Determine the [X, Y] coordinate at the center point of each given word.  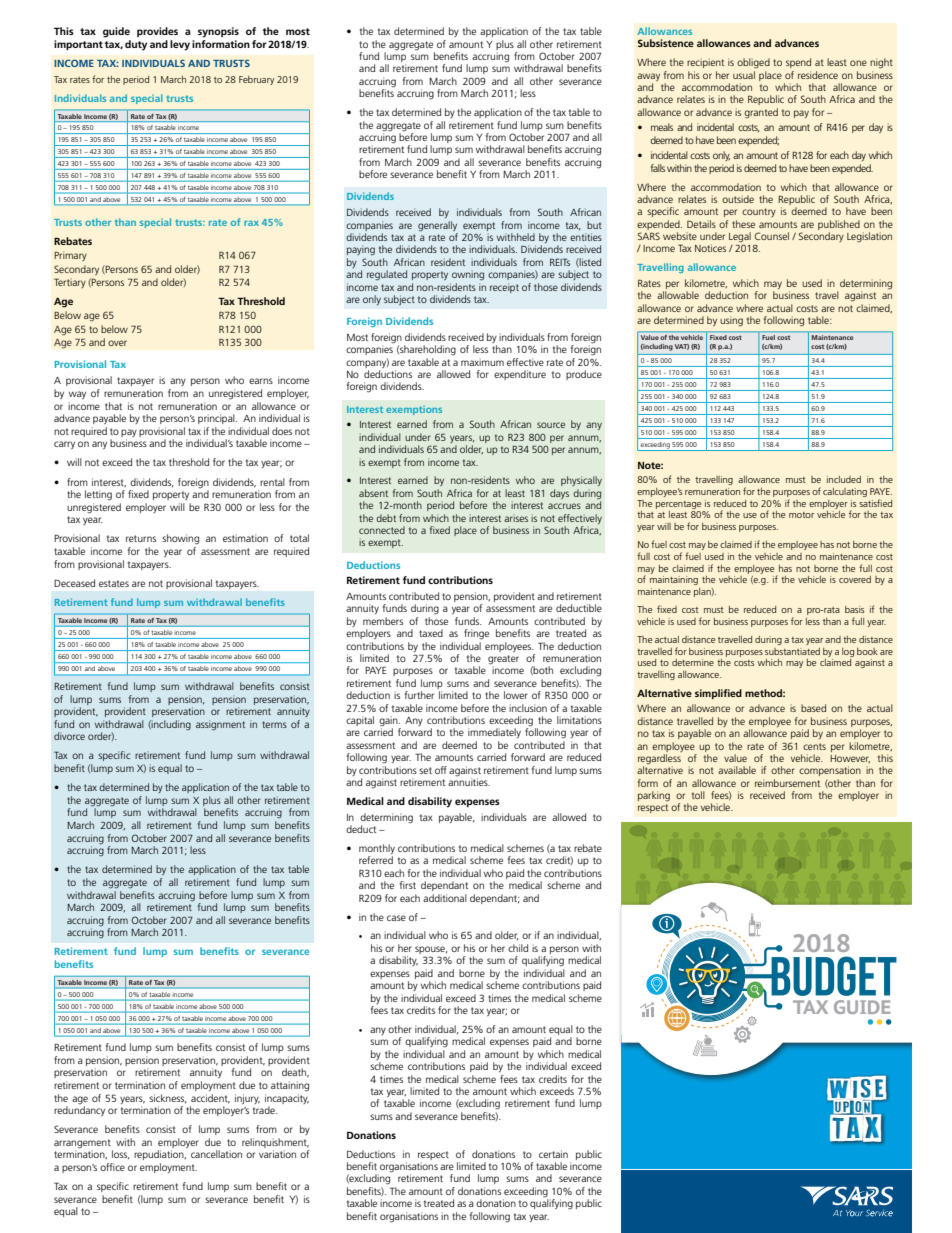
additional [445, 898]
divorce [69, 736]
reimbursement [787, 783]
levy [180, 45]
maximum [482, 362]
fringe [476, 634]
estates [114, 583]
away [648, 77]
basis [854, 609]
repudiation [160, 1155]
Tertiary [70, 283]
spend [798, 63]
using [731, 321]
